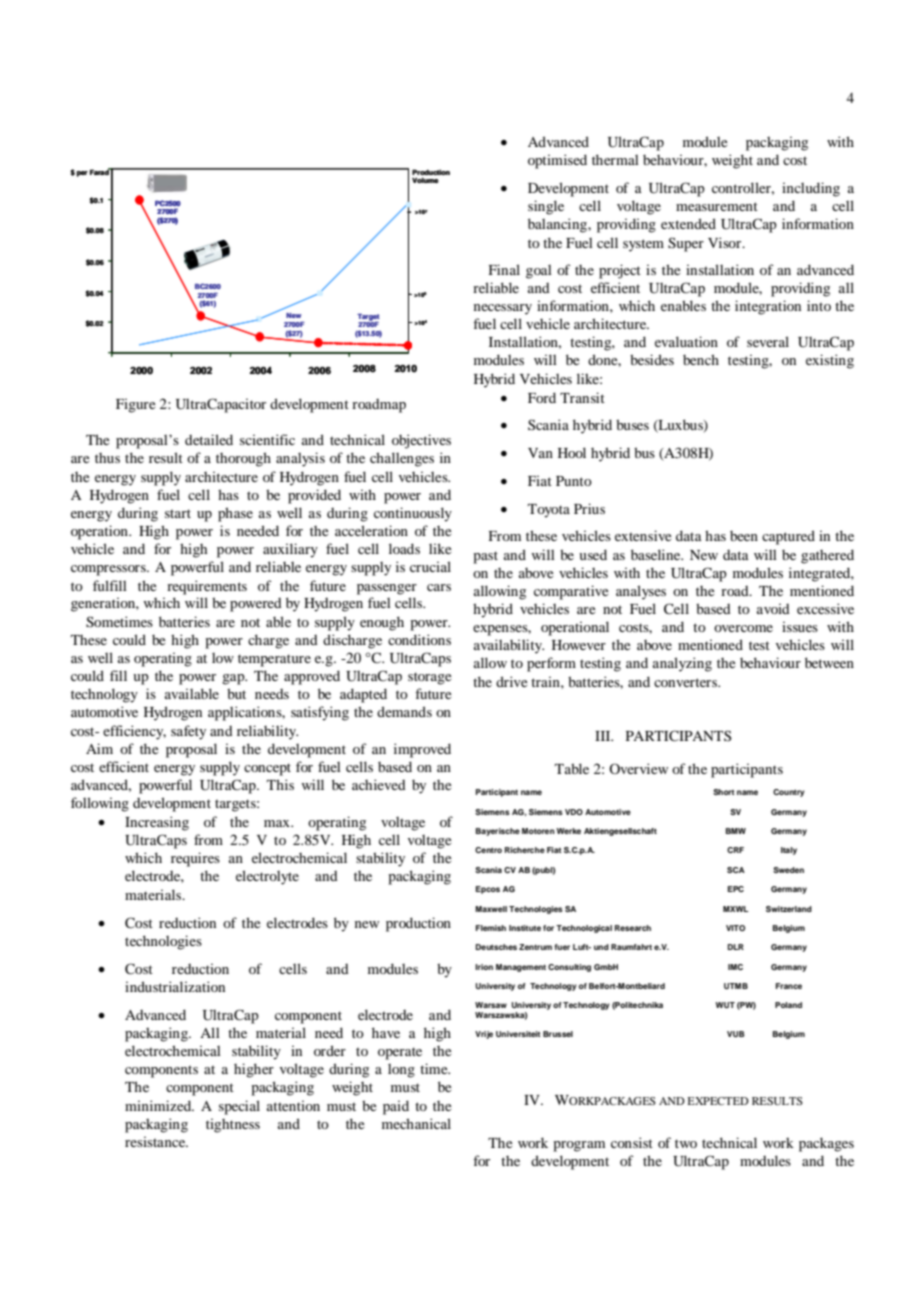 The width and height of the document is (924, 1308). What do you see at coordinates (724, 792) in the document?
I see `Short` at bounding box center [724, 792].
